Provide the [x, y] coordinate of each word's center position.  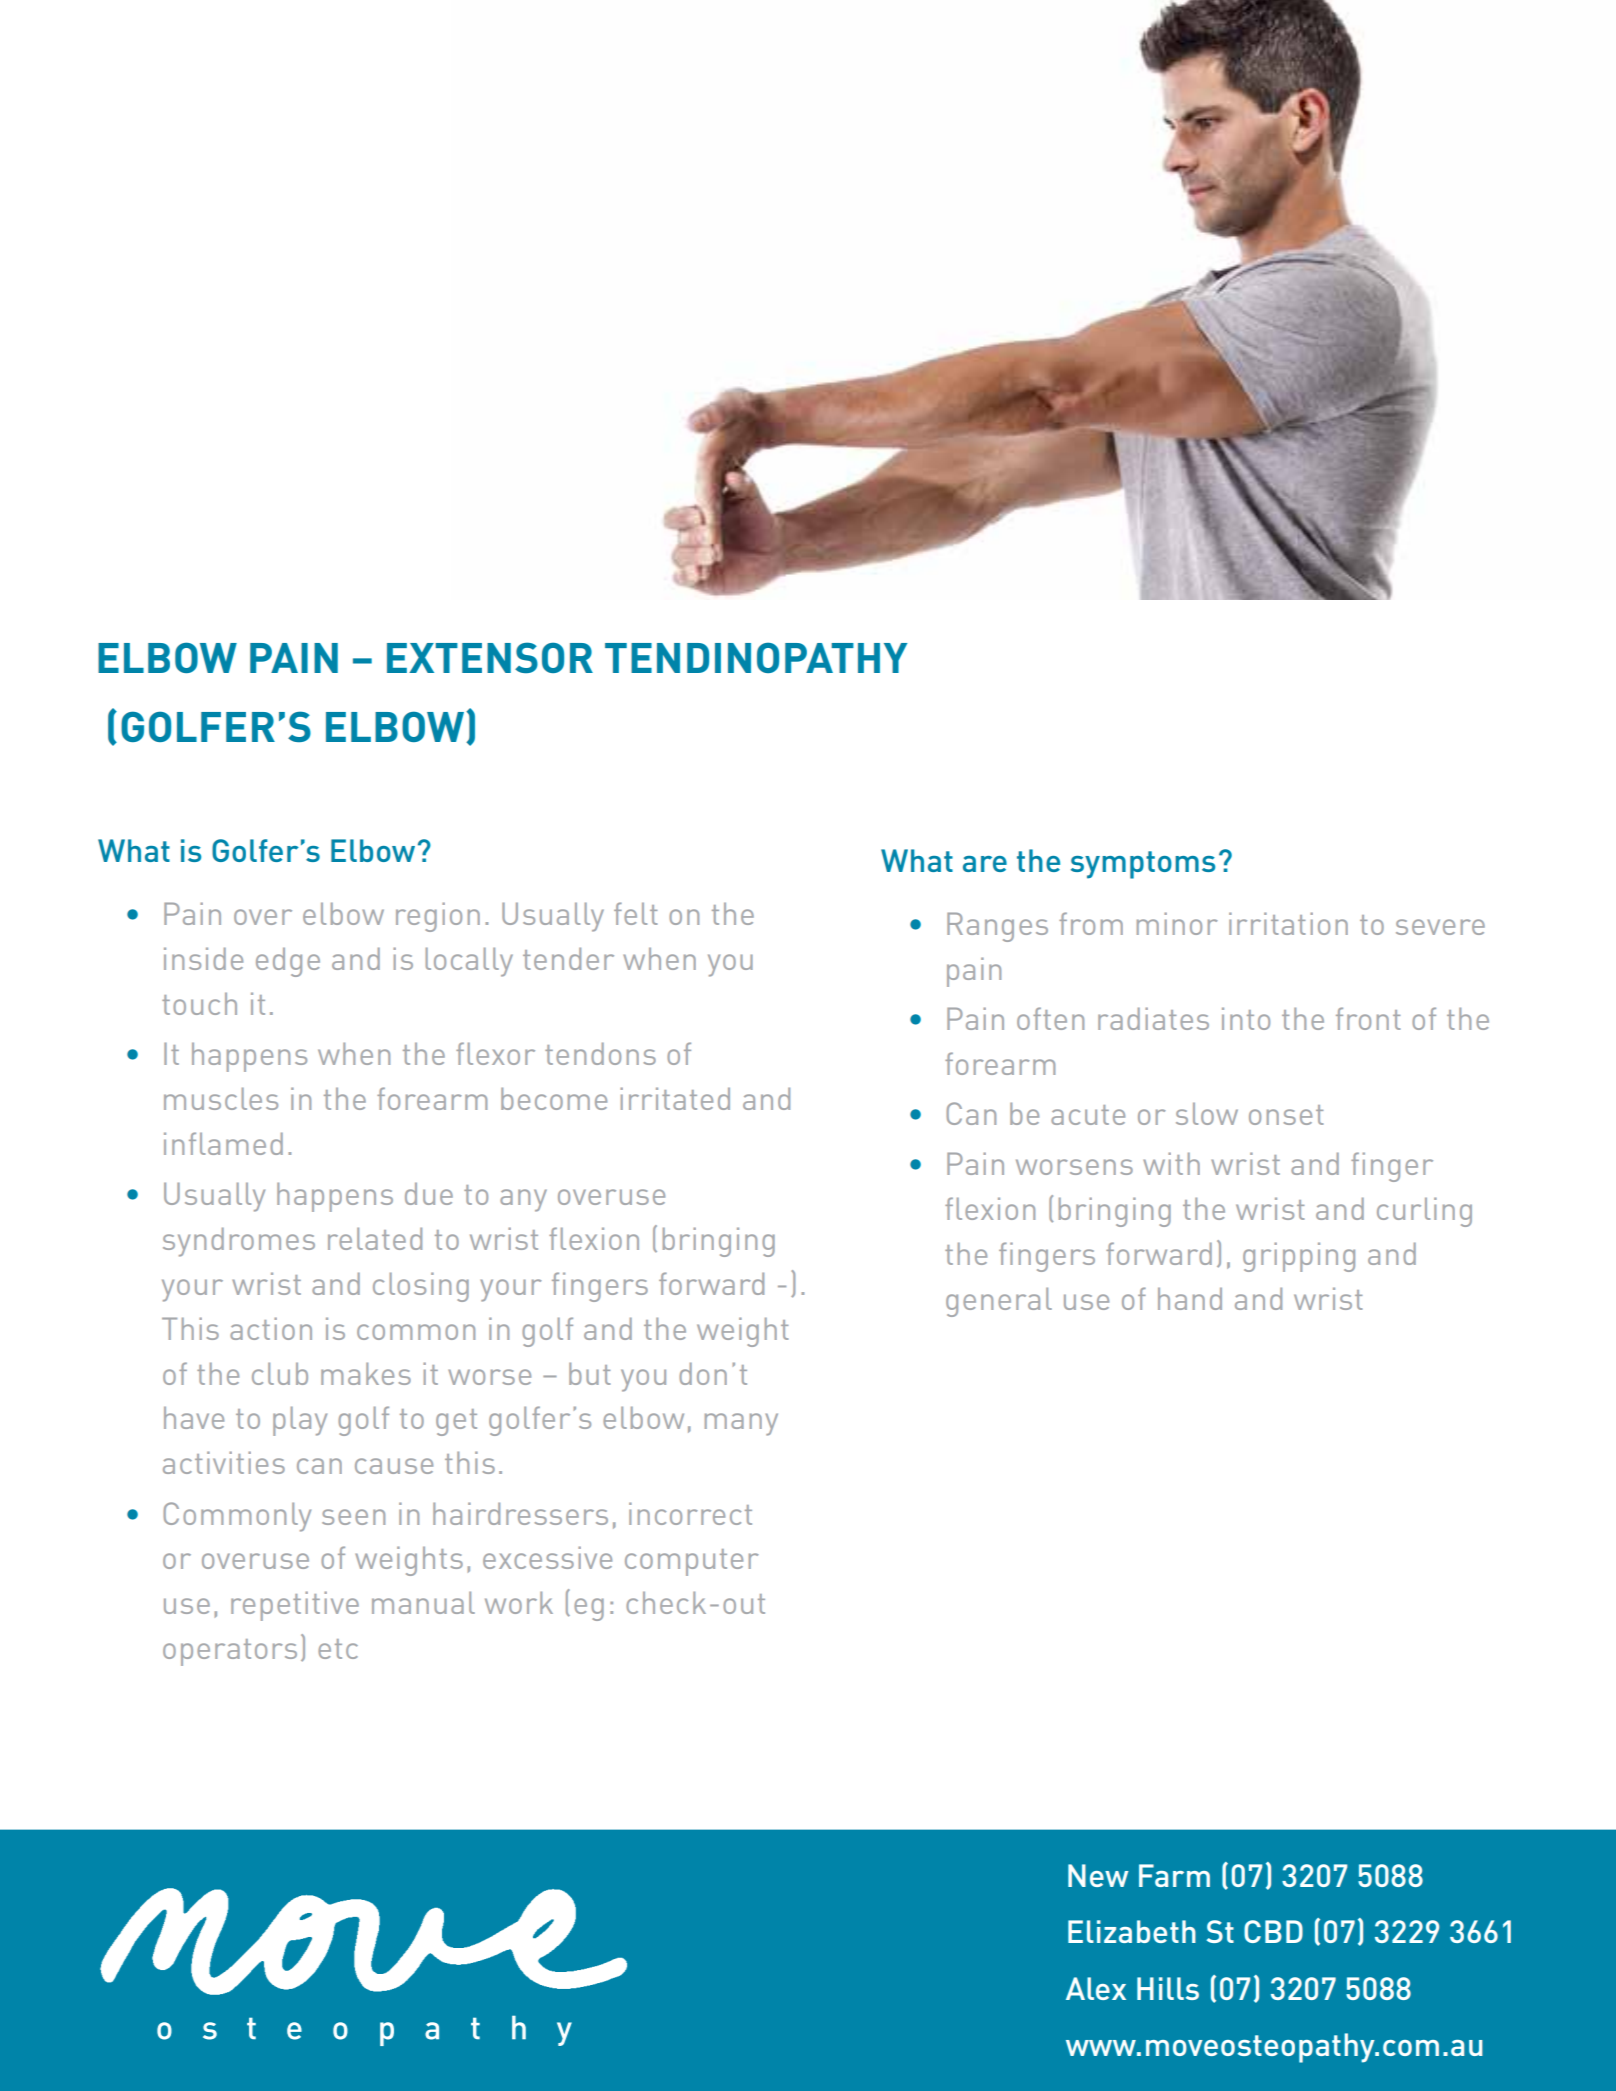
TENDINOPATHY [756, 657]
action [271, 1328]
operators [230, 1652]
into [1246, 1018]
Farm [1174, 1875]
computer [692, 1562]
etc [338, 1649]
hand [1190, 1299]
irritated [675, 1098]
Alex [1096, 1988]
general [999, 1302]
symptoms [1143, 865]
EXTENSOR [490, 657]
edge [288, 962]
